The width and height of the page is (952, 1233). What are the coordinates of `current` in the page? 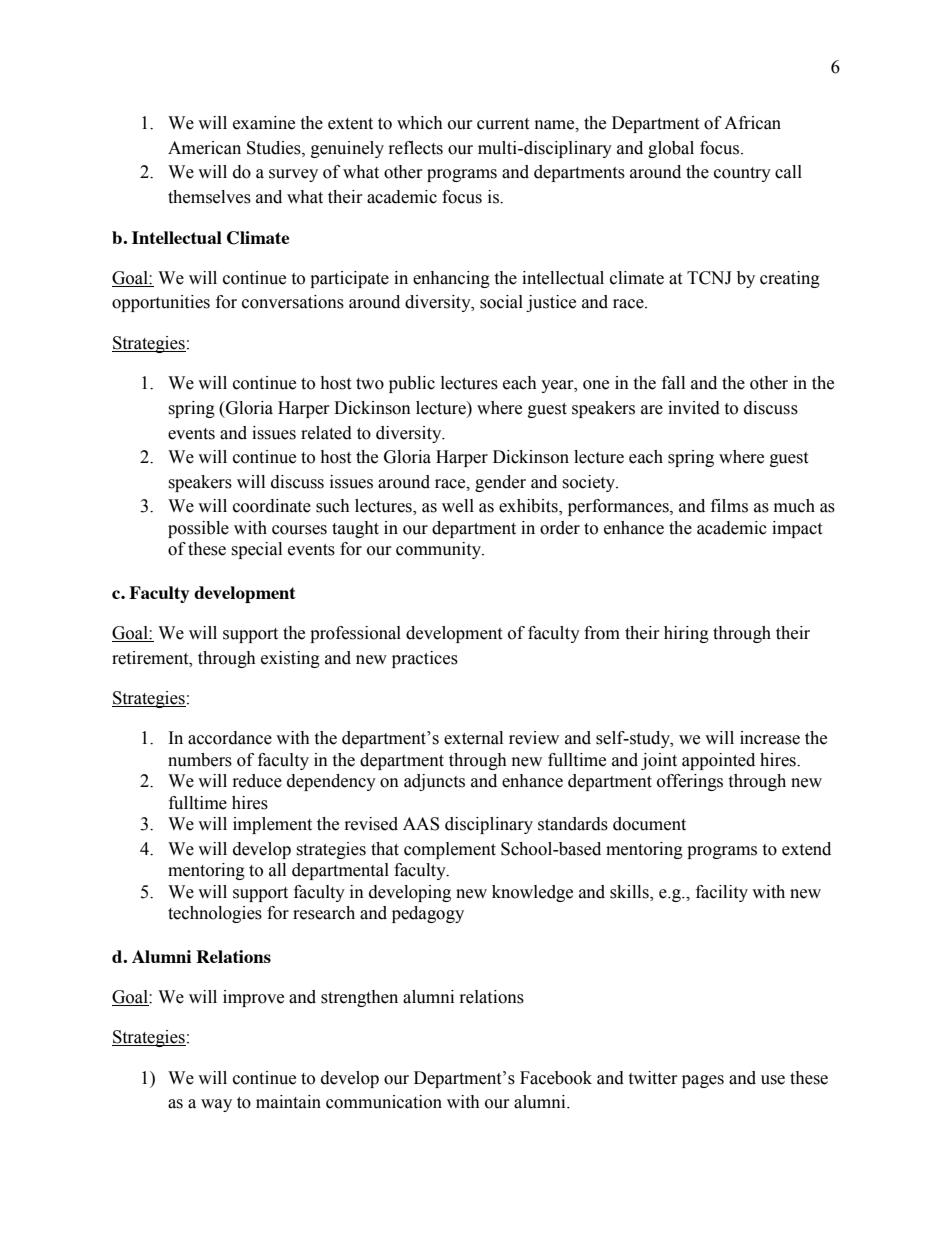 It's located at (503, 124).
